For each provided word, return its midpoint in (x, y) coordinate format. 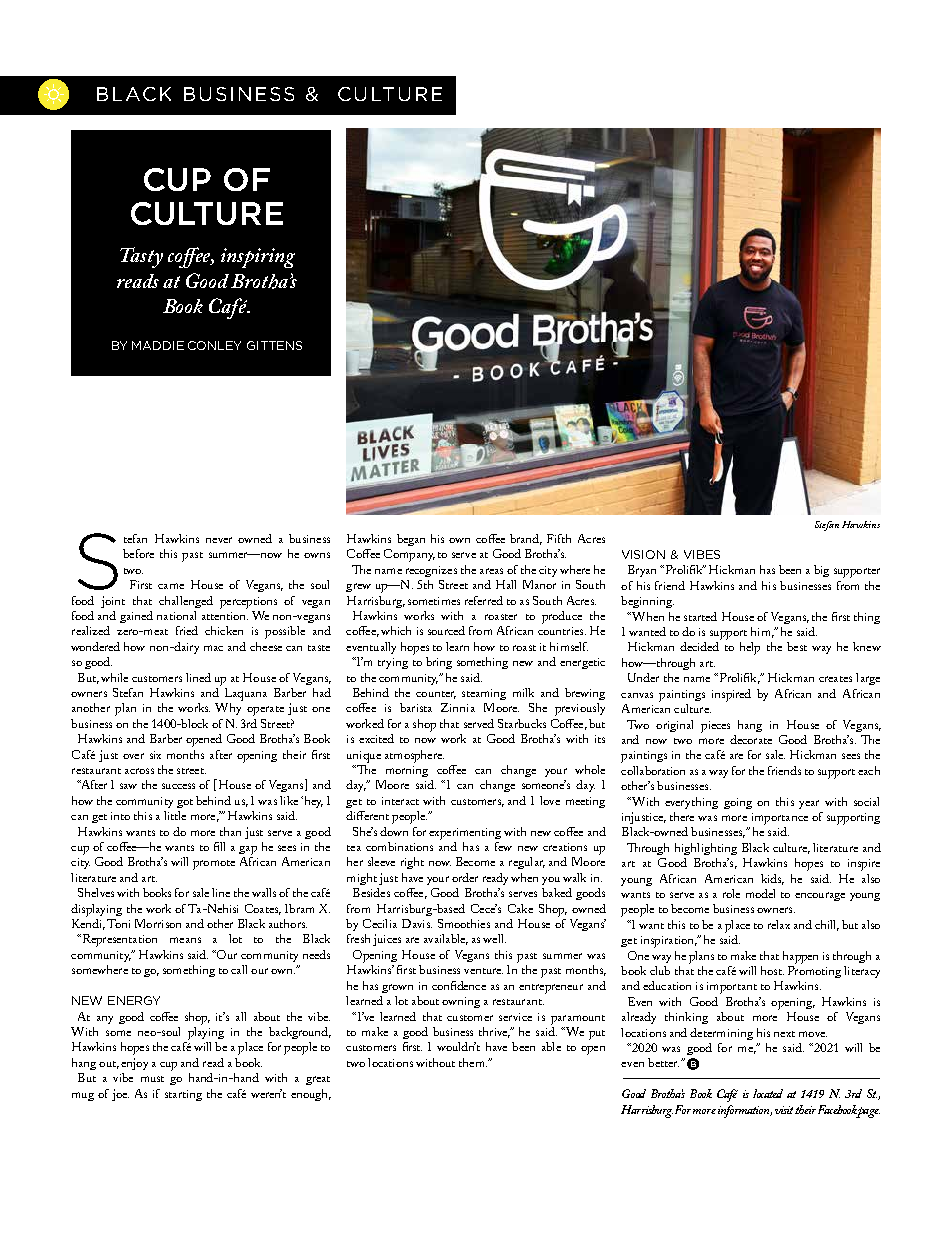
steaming (484, 694)
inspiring (258, 258)
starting (183, 1095)
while (114, 677)
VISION (643, 554)
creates (835, 679)
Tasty (141, 257)
